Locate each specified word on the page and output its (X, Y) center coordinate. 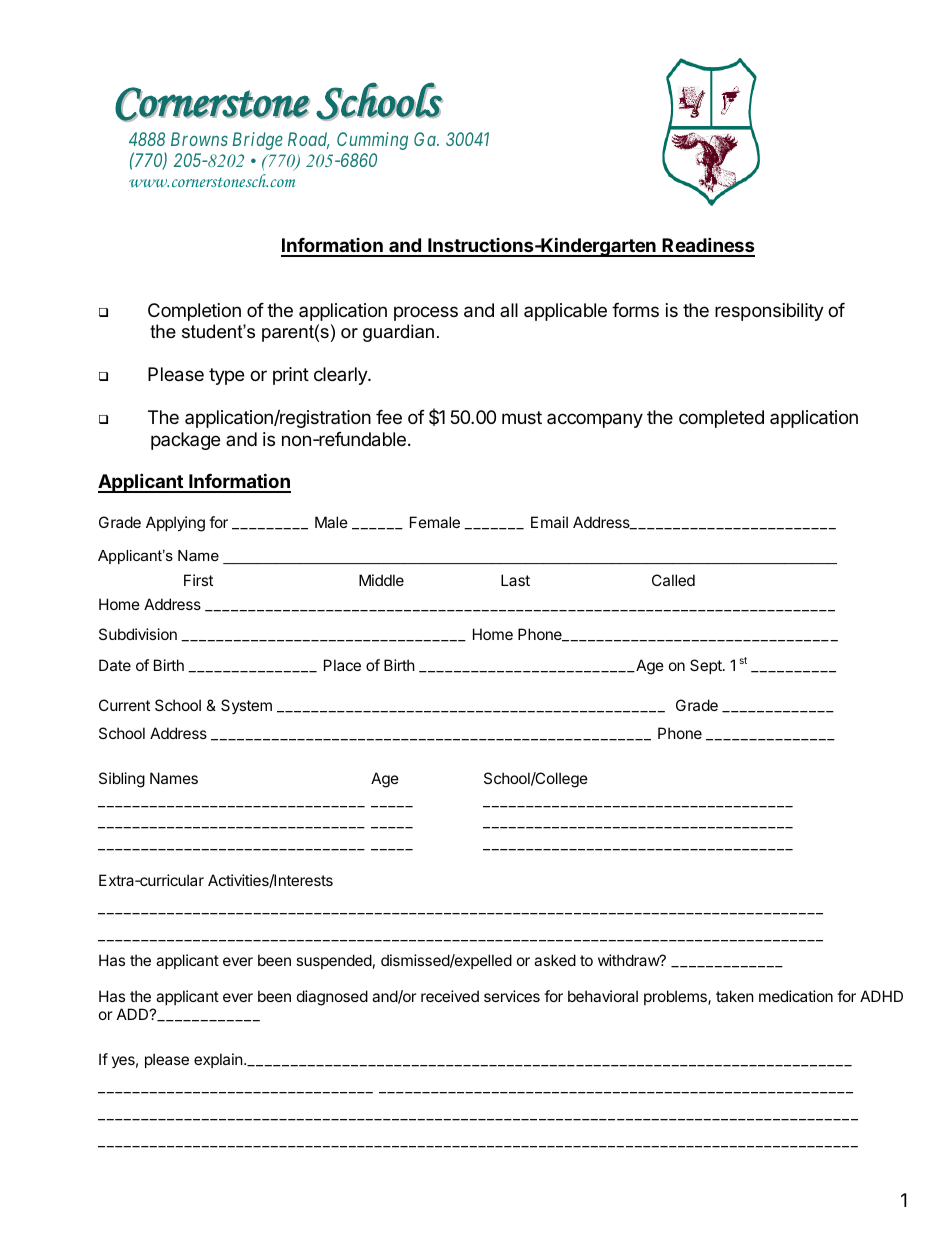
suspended (334, 961)
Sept (707, 666)
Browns (199, 139)
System (246, 706)
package (185, 441)
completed (721, 419)
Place (342, 665)
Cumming (372, 141)
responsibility (769, 312)
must (522, 417)
